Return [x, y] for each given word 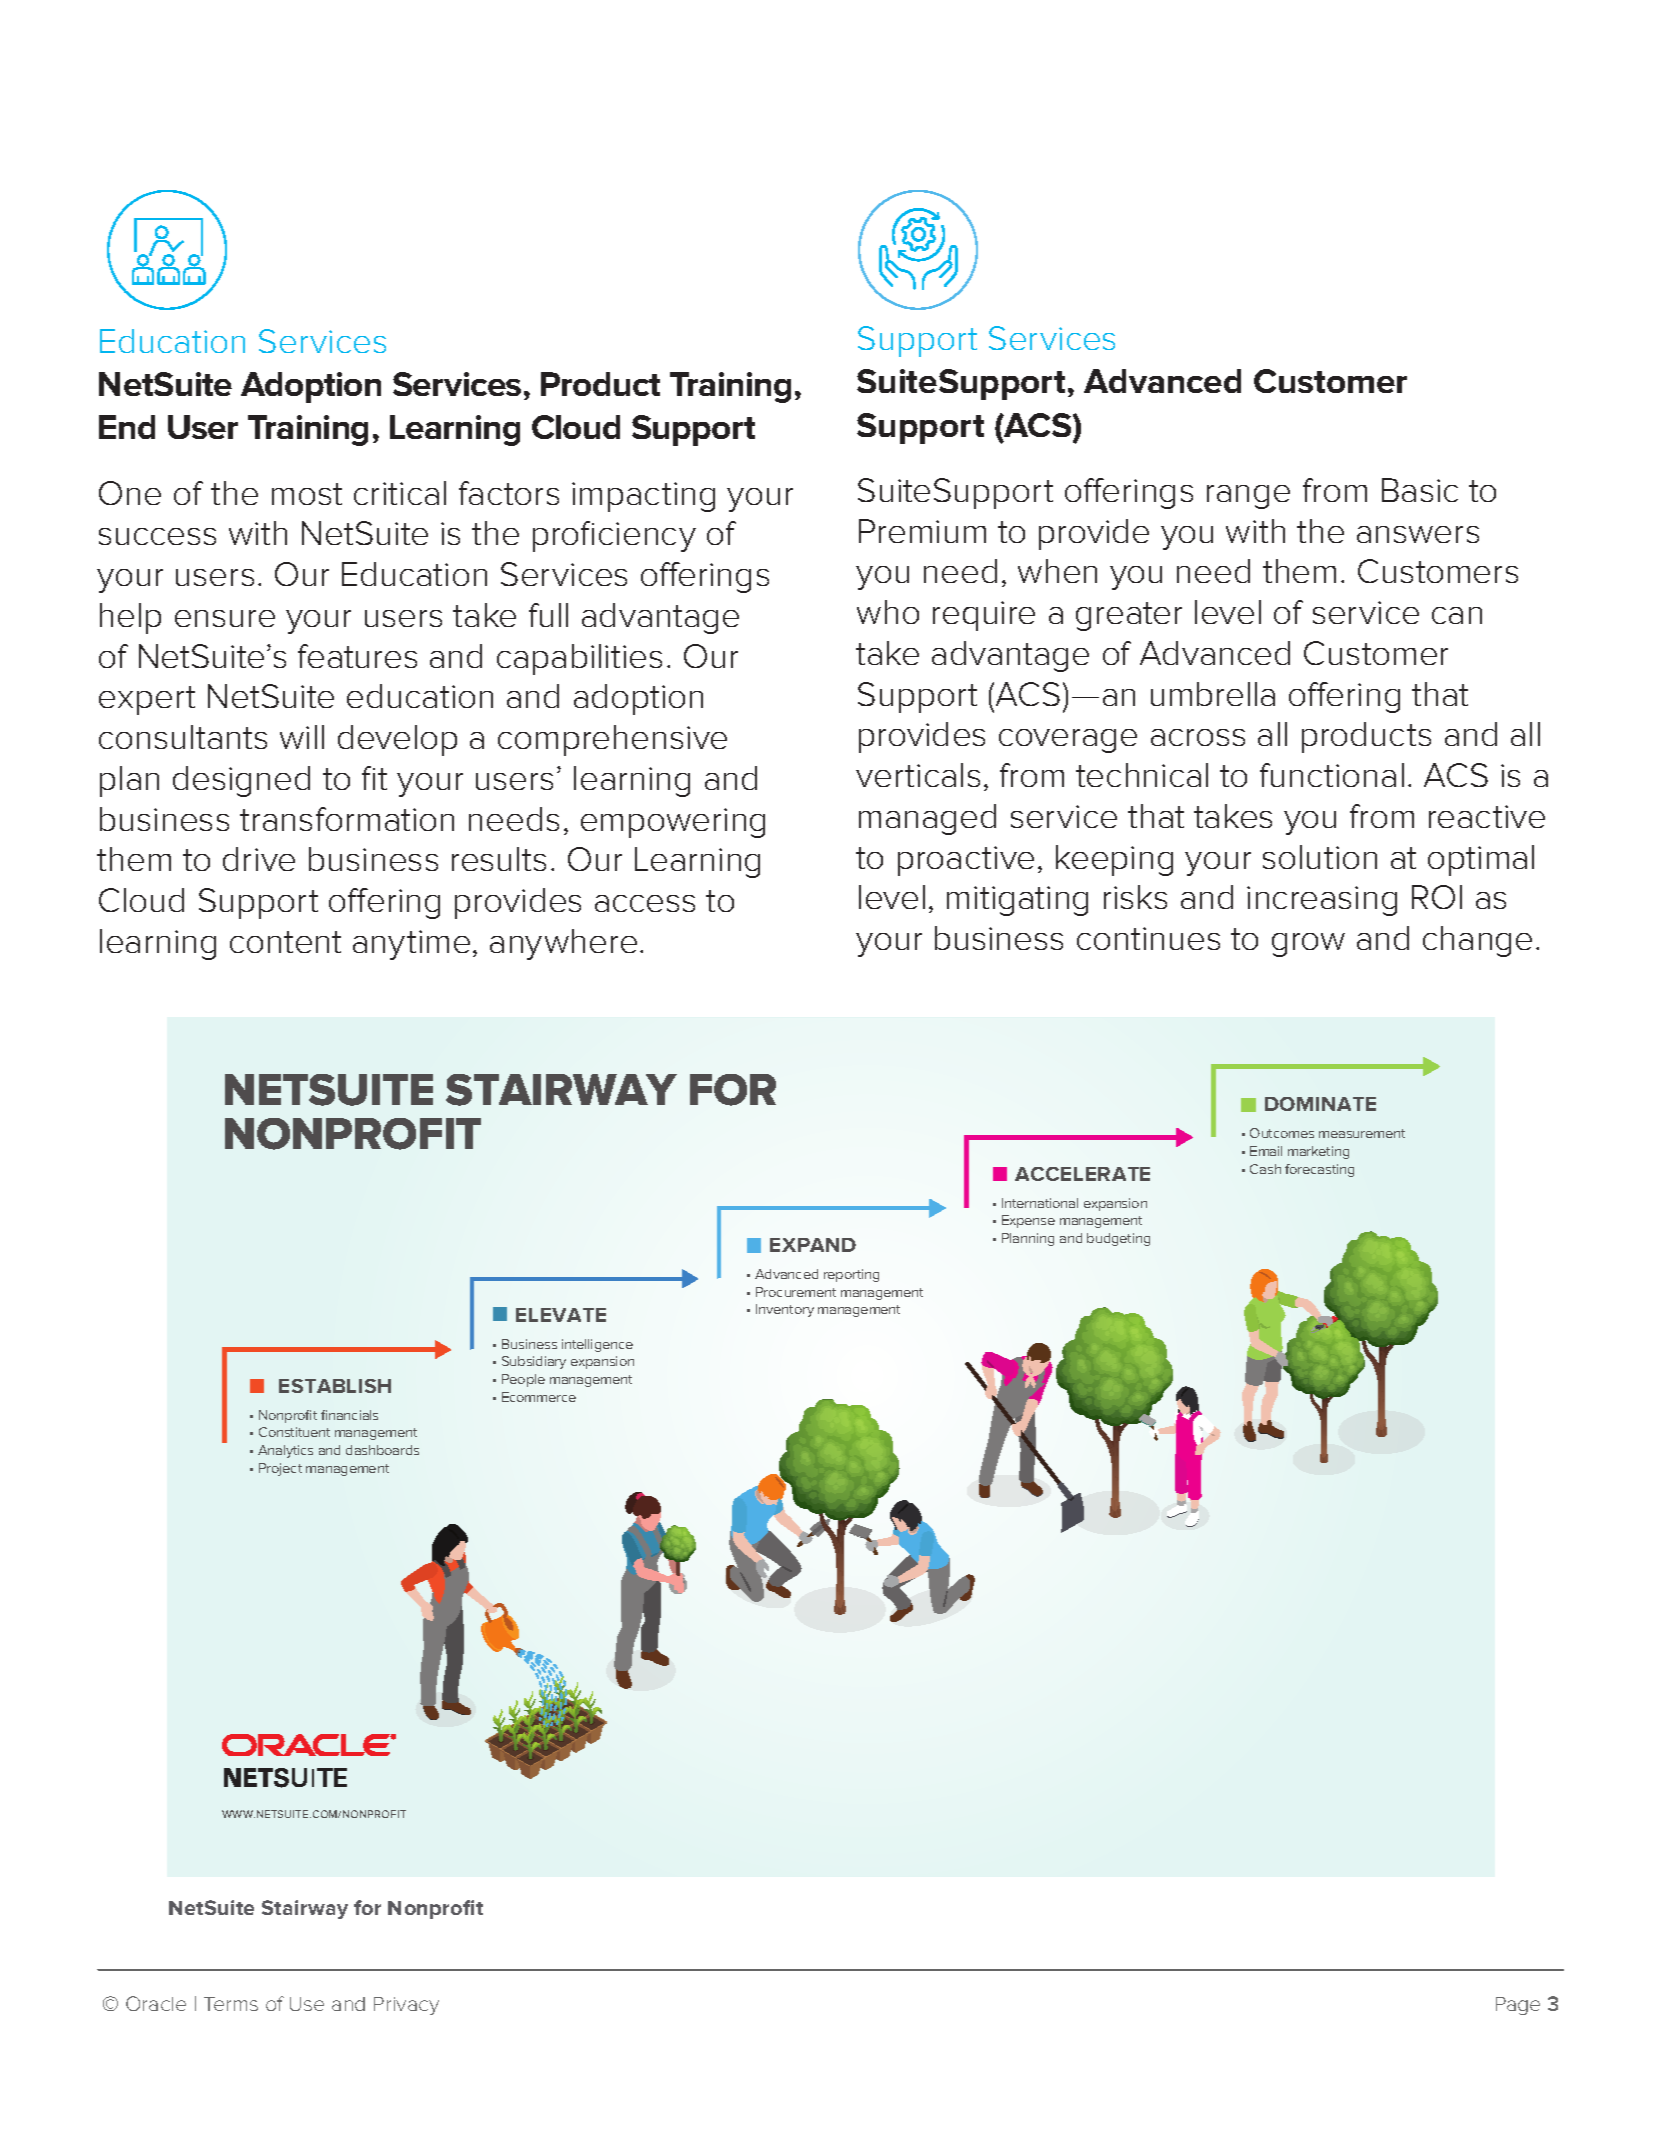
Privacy [406, 2006]
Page [1518, 2006]
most [307, 494]
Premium [922, 531]
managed [927, 819]
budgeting [1118, 1239]
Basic [1420, 490]
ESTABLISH [335, 1386]
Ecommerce [539, 1397]
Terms [231, 2004]
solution [1320, 857]
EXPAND [813, 1245]
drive [259, 859]
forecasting [1319, 1170]
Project [280, 1469]
